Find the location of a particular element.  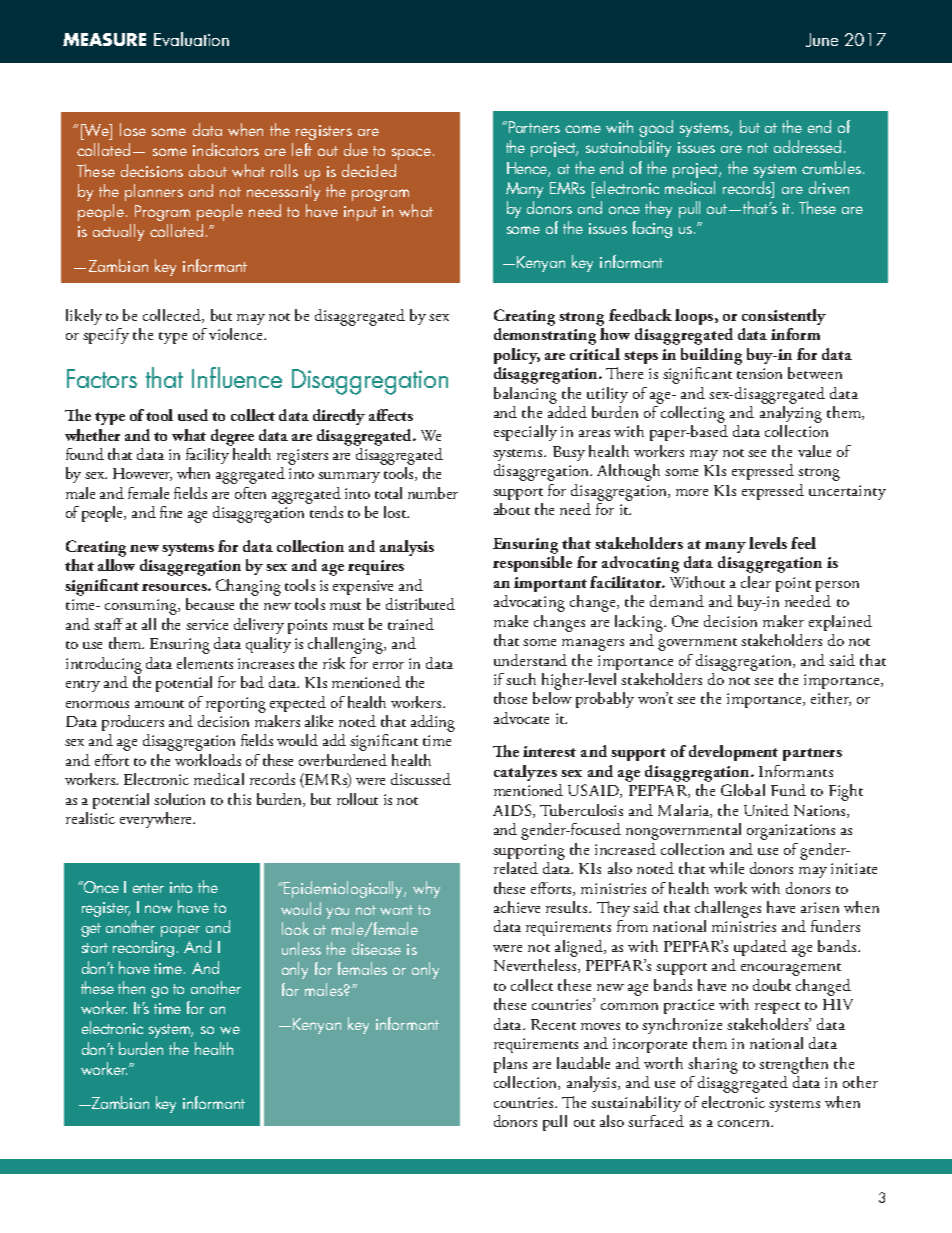

because is located at coordinates (210, 604).
